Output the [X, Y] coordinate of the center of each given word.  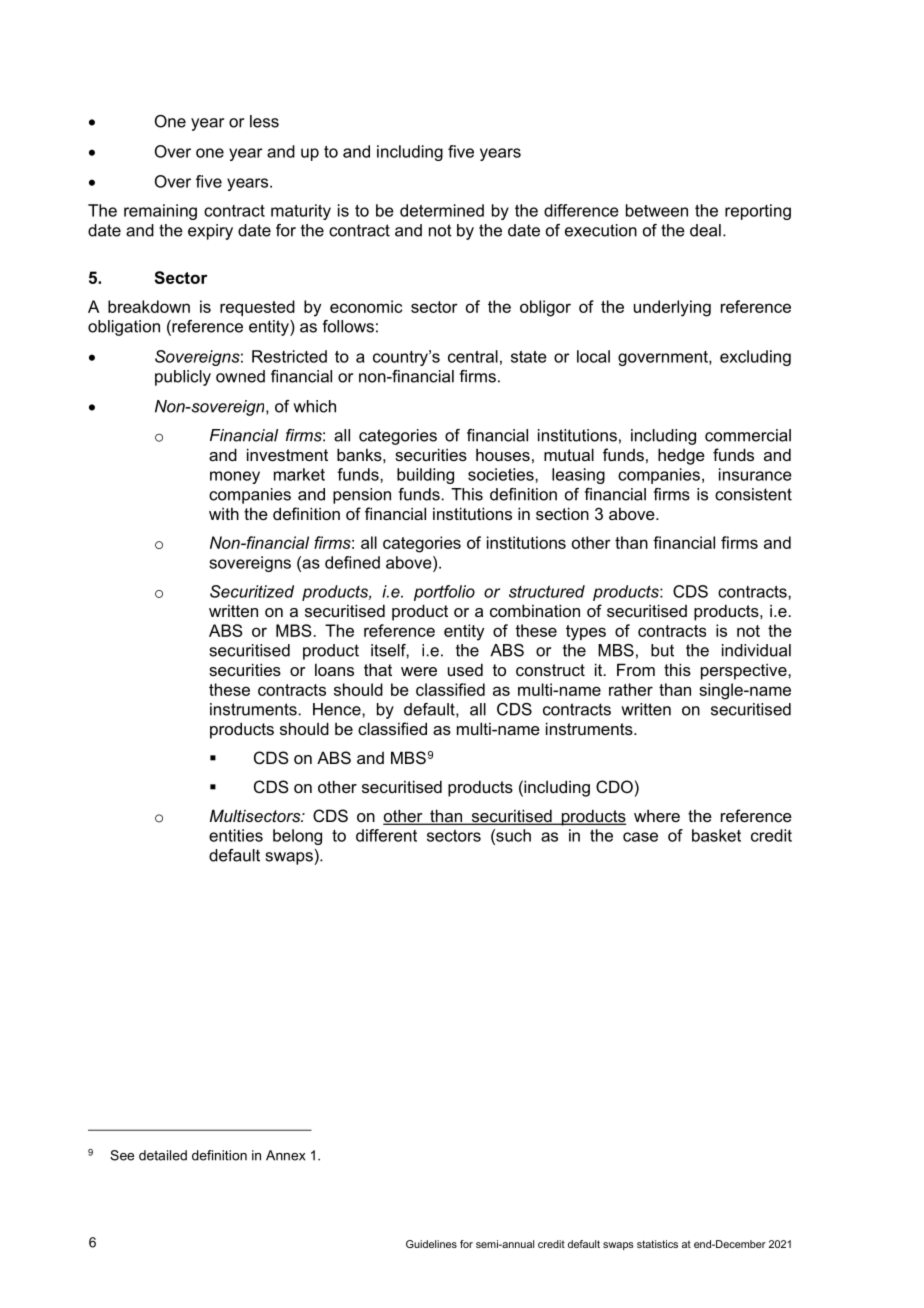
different [386, 835]
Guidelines [431, 1244]
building [425, 476]
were [419, 671]
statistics [657, 1244]
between [657, 210]
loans [334, 669]
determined [442, 210]
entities [236, 835]
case [640, 837]
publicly [183, 378]
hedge [681, 456]
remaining [160, 212]
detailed [163, 1155]
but [662, 650]
